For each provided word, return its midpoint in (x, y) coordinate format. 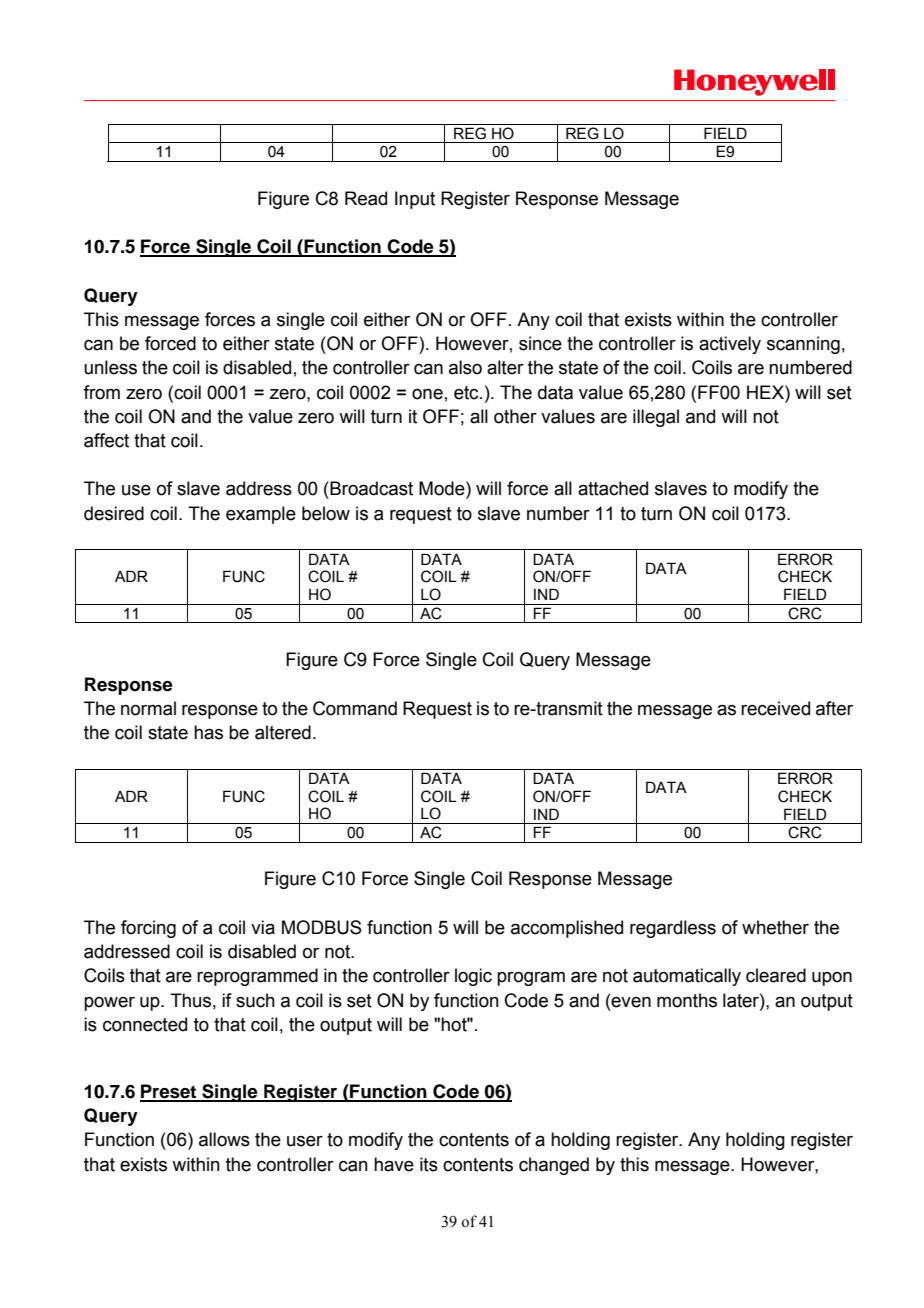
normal (148, 708)
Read (366, 198)
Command (355, 708)
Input (415, 200)
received (775, 708)
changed (554, 1166)
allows (224, 1139)
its (429, 1164)
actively (730, 345)
